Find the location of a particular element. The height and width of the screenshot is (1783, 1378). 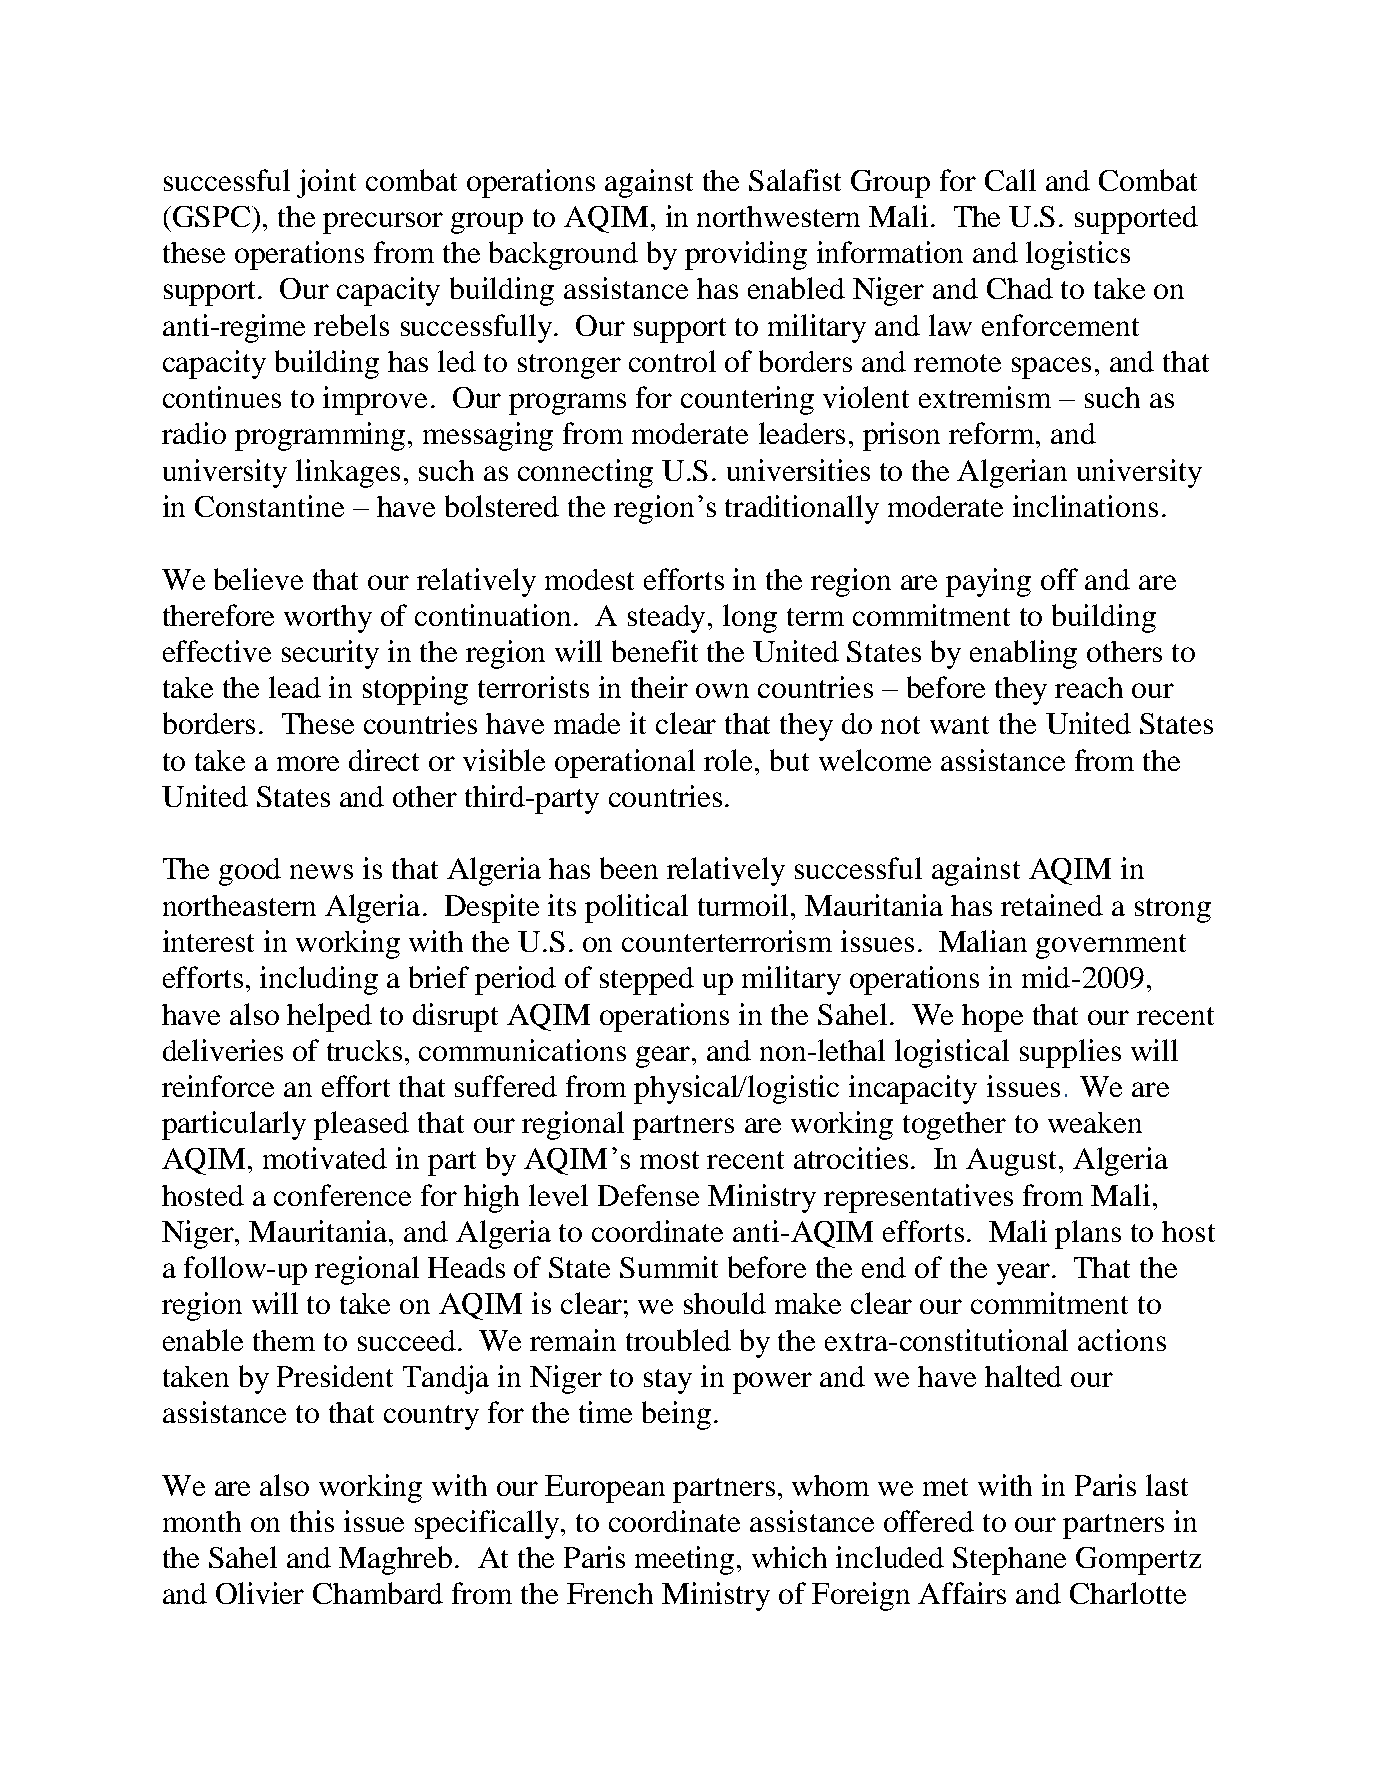

enabling is located at coordinates (1023, 654).
